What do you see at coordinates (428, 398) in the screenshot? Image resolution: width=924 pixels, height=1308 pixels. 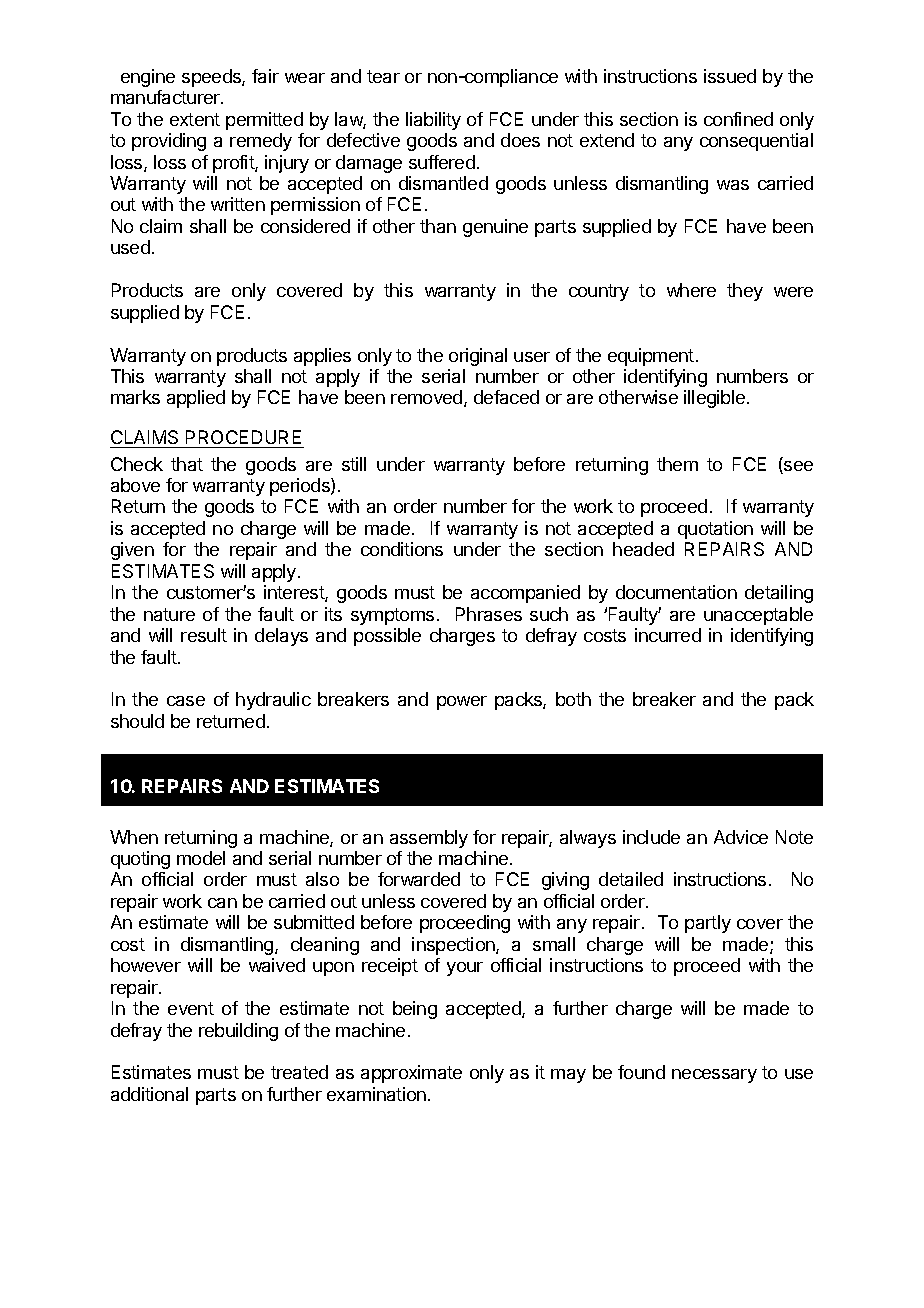 I see `removed` at bounding box center [428, 398].
